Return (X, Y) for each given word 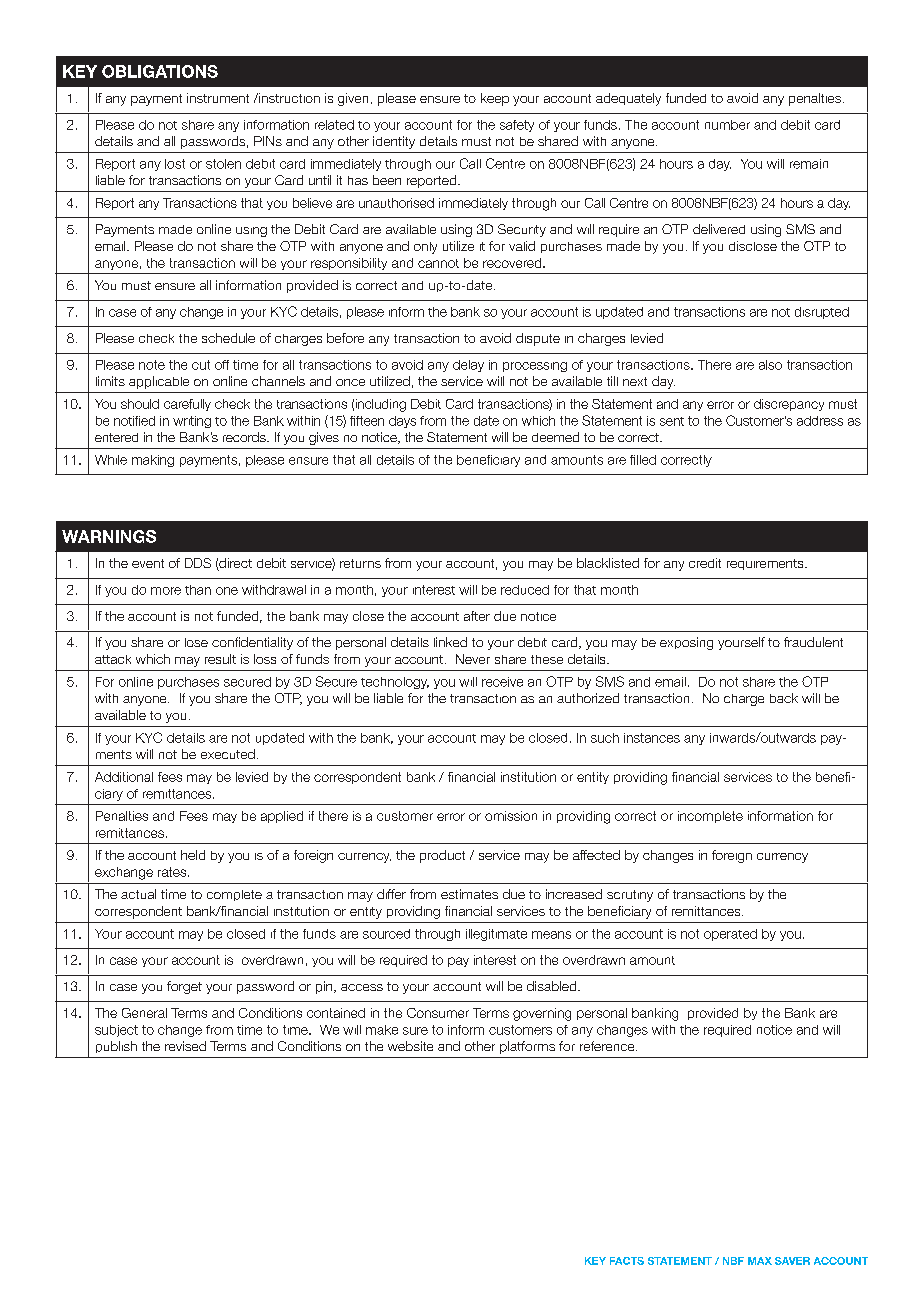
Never (473, 659)
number (727, 125)
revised (185, 1046)
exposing (686, 643)
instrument (218, 98)
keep (495, 99)
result (220, 659)
